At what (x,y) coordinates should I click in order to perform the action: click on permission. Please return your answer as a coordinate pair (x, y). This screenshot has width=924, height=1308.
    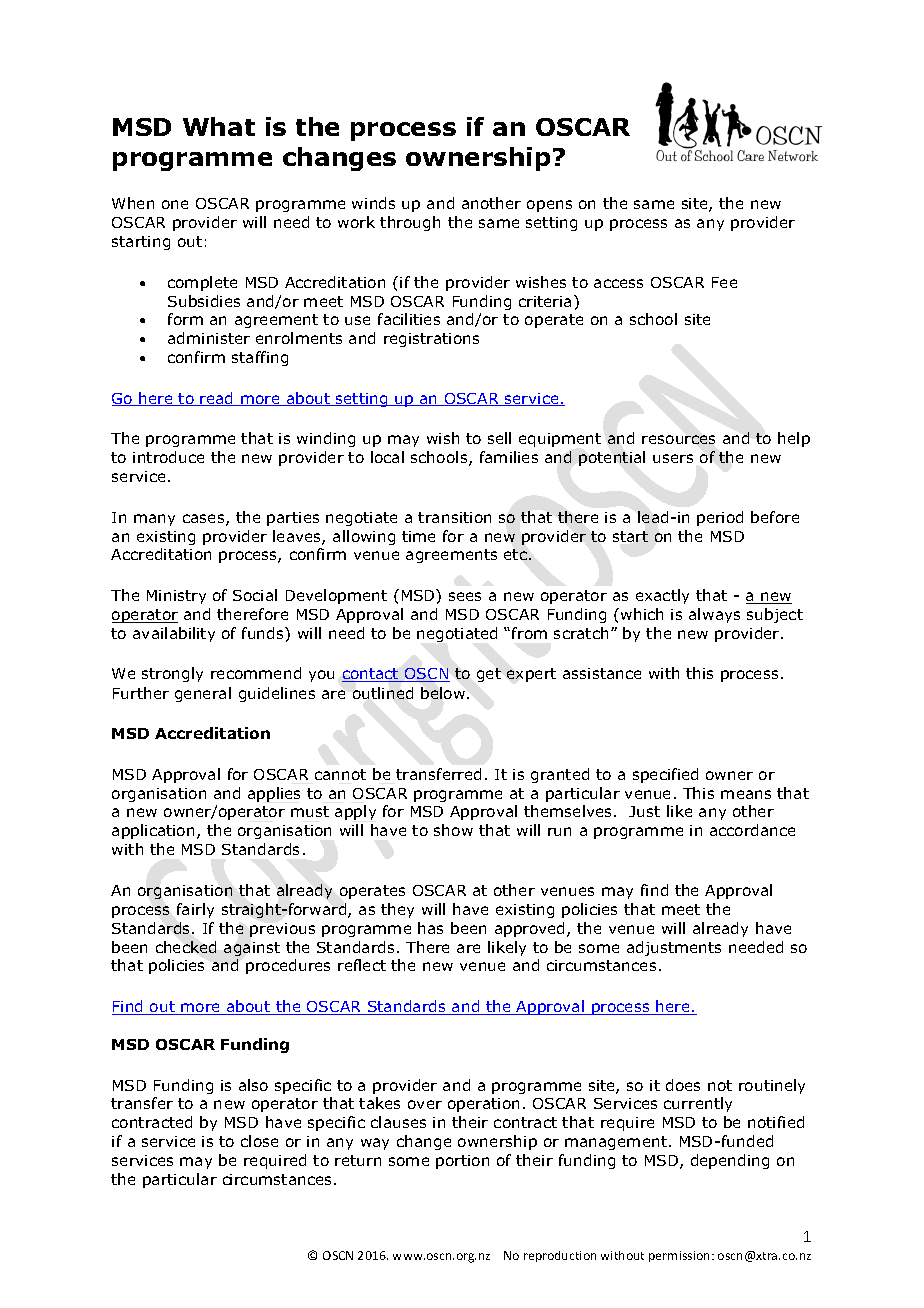
    Looking at the image, I should click on (681, 1256).
